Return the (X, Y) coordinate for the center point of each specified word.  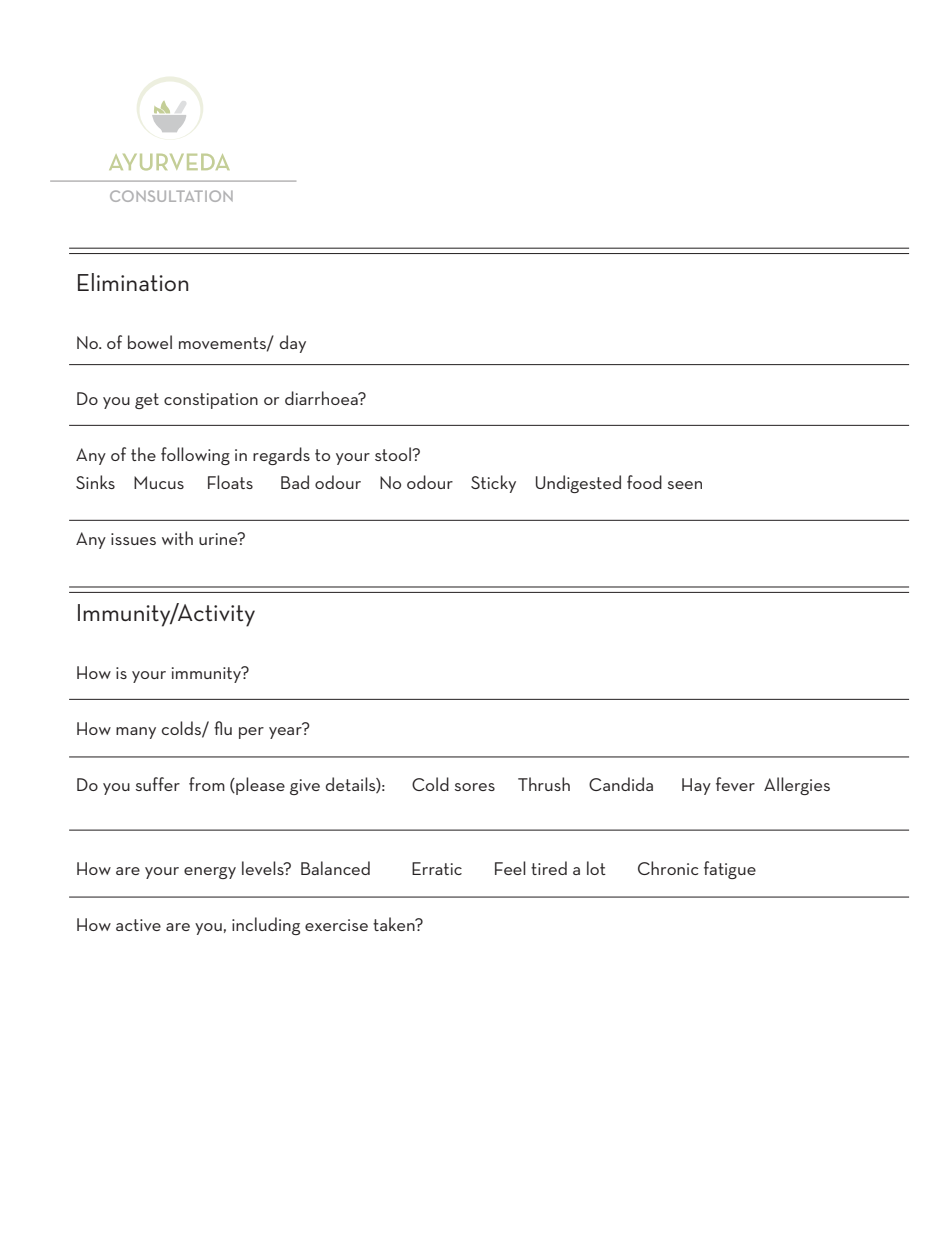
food (644, 482)
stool (394, 454)
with (177, 538)
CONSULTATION (171, 196)
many (136, 733)
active (138, 925)
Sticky (493, 484)
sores (475, 787)
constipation (211, 401)
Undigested (578, 484)
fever (735, 784)
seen (685, 485)
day (293, 344)
